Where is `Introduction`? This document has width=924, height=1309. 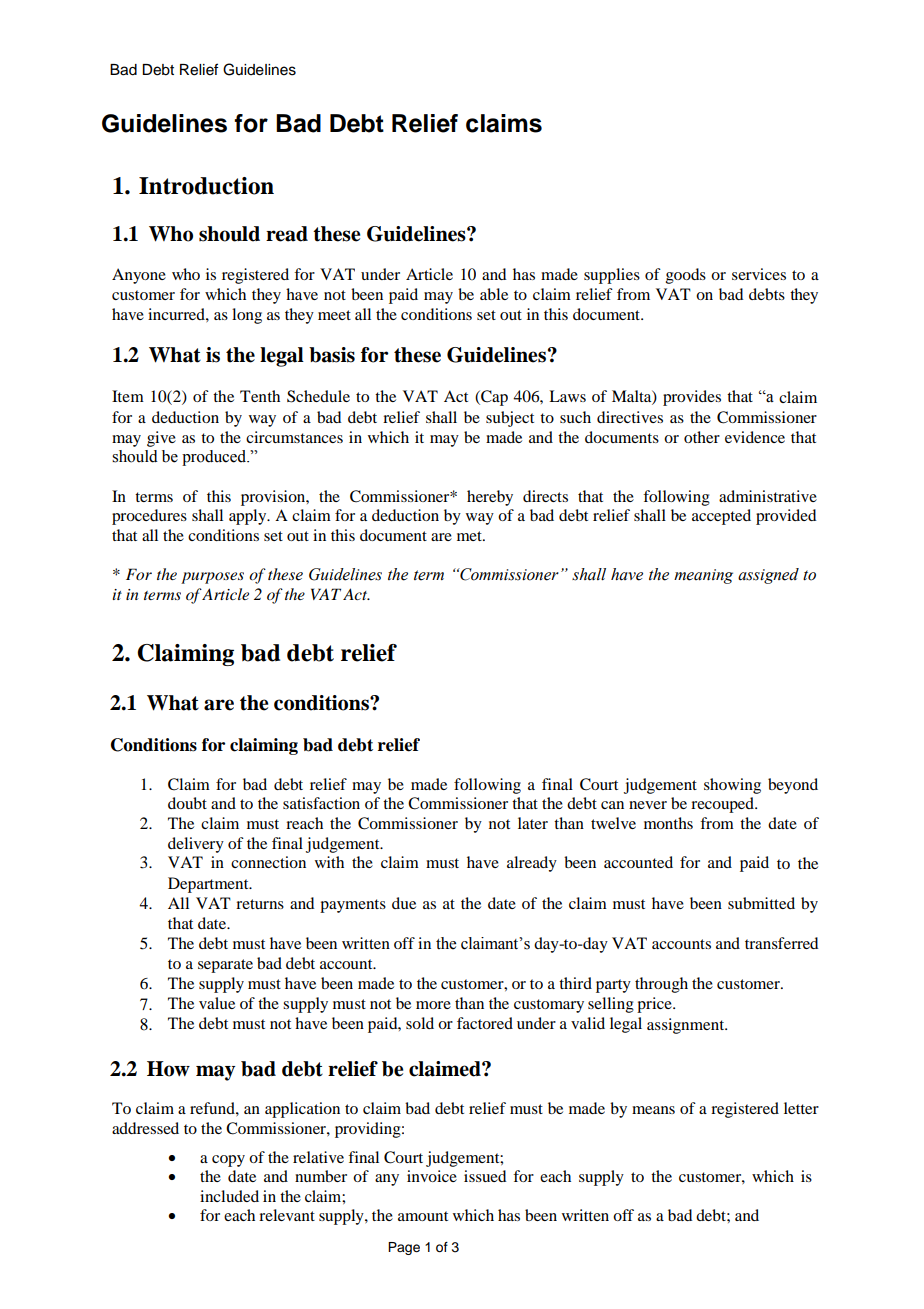
Introduction is located at coordinates (206, 186).
